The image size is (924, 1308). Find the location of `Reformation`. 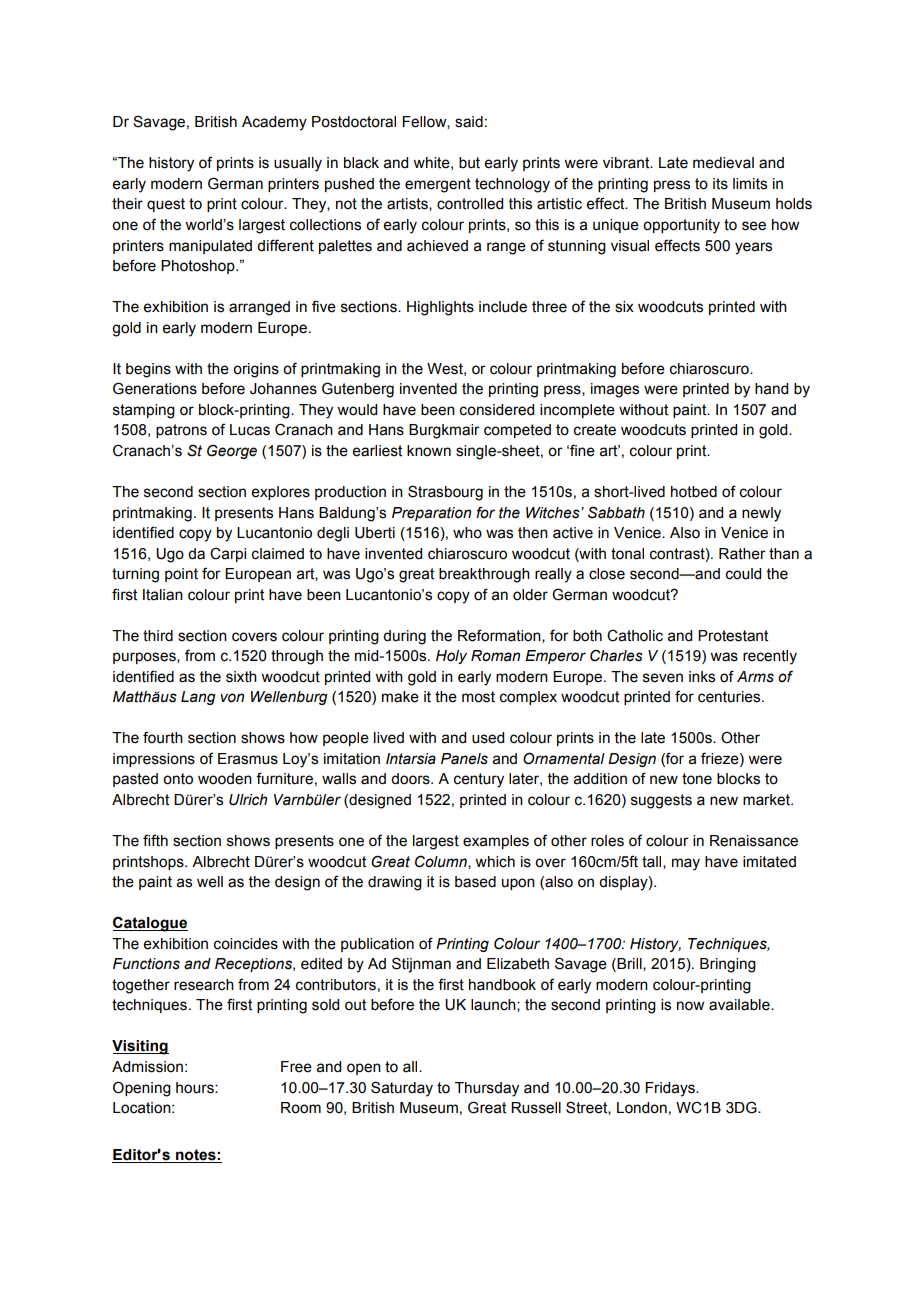

Reformation is located at coordinates (500, 636).
